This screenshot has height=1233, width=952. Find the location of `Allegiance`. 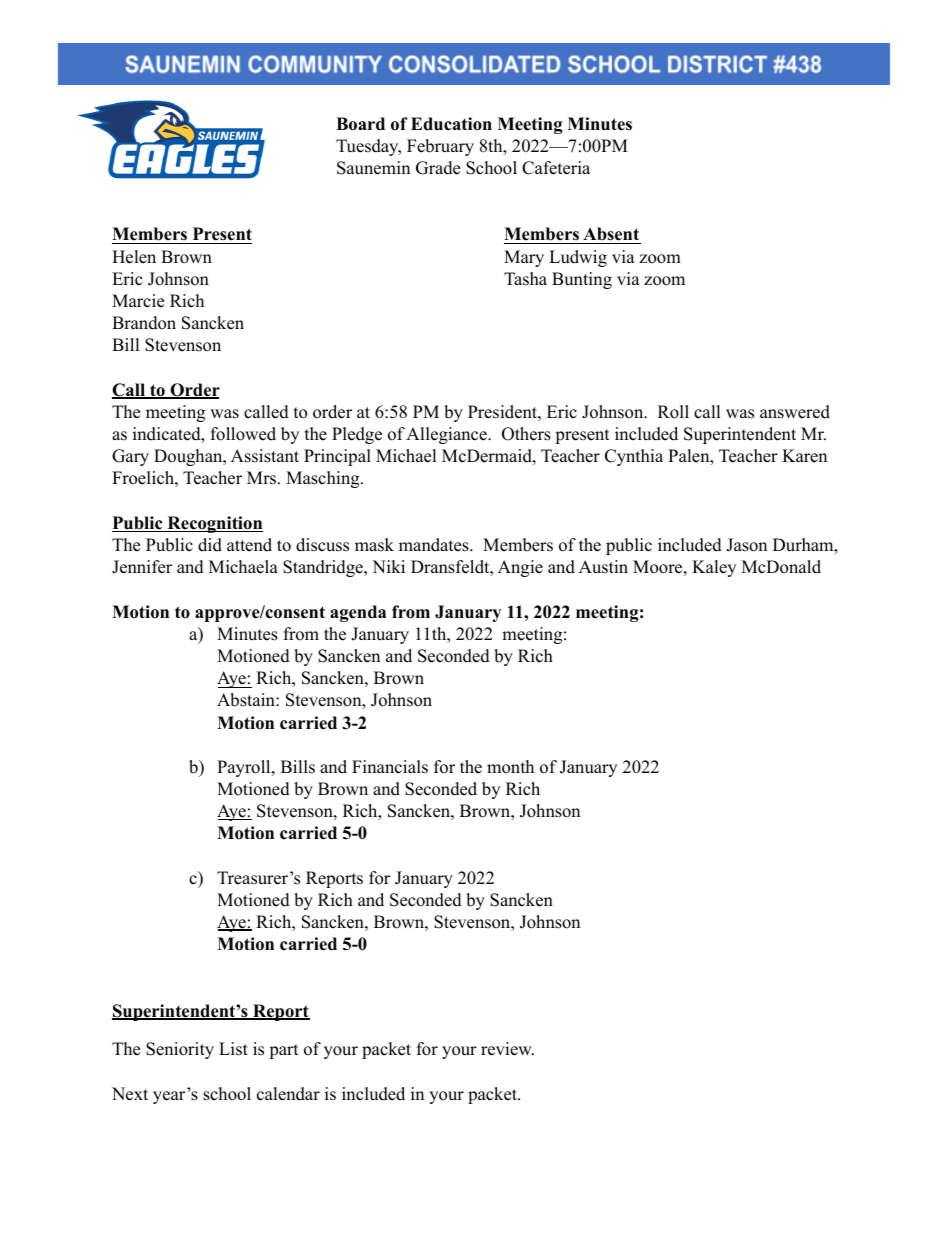

Allegiance is located at coordinates (447, 435).
